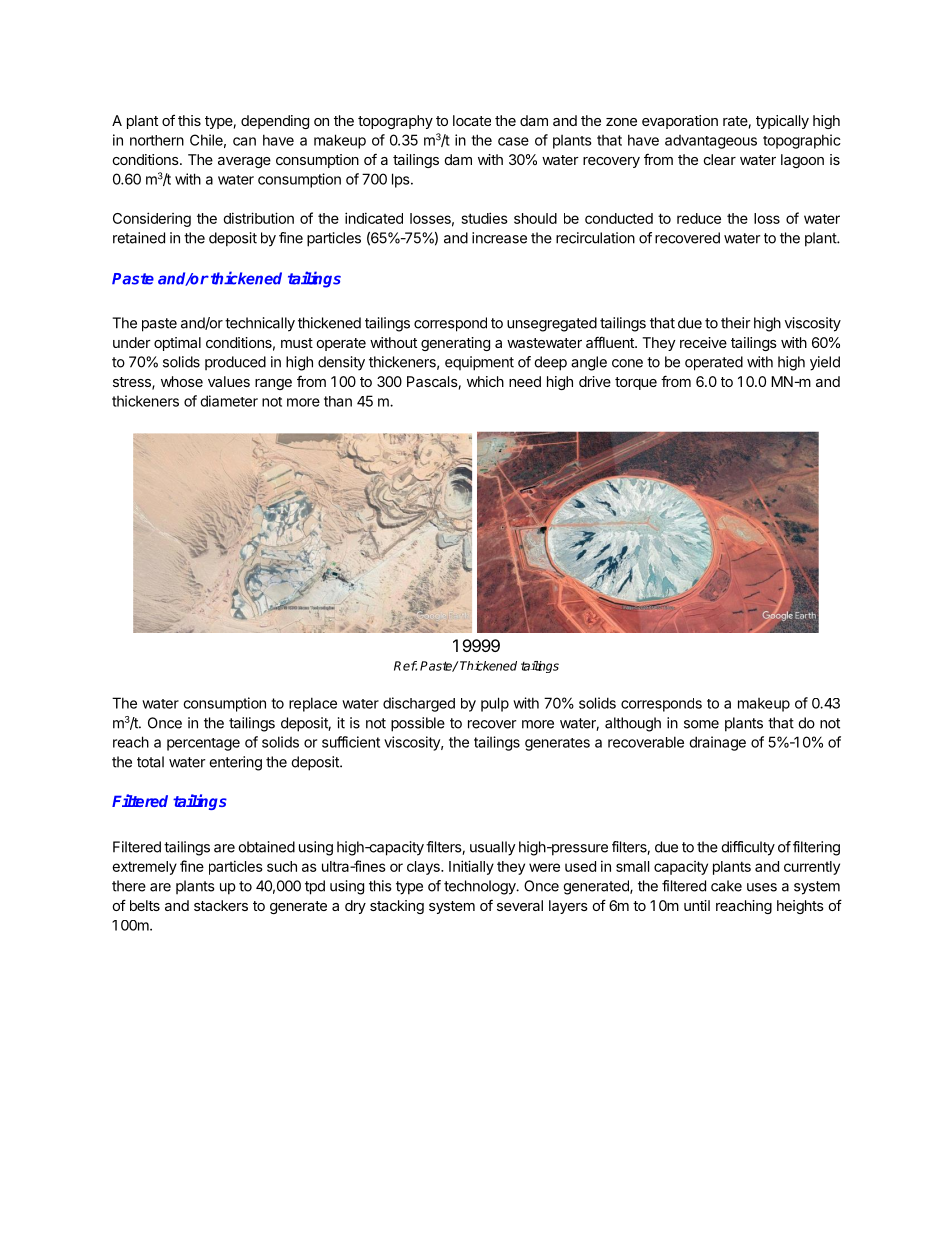  Describe the element at coordinates (485, 381) in the screenshot. I see `which` at that location.
